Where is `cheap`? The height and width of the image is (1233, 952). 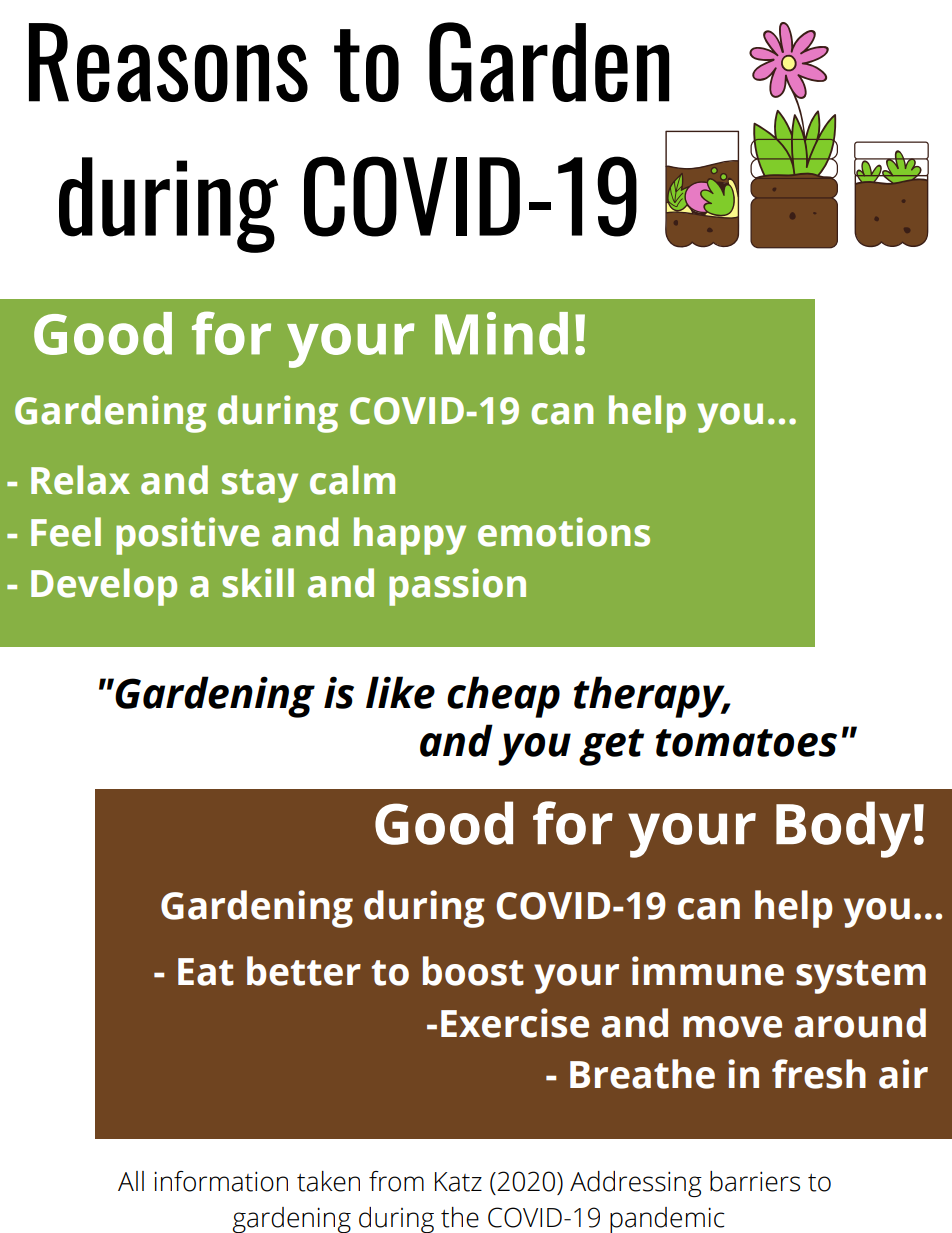
cheap is located at coordinates (503, 697).
